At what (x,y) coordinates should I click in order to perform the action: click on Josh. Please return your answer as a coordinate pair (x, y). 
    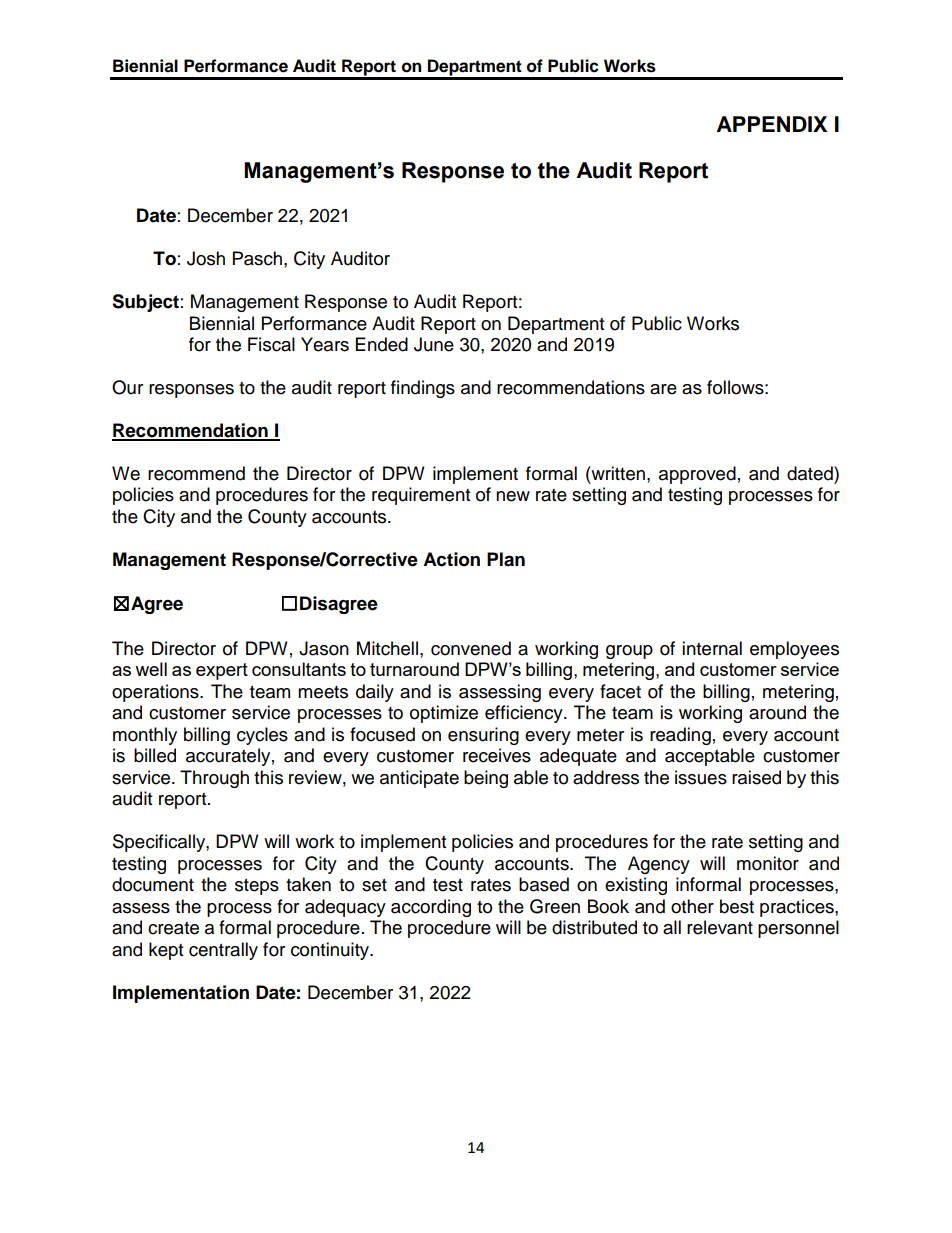
    Looking at the image, I should click on (206, 258).
